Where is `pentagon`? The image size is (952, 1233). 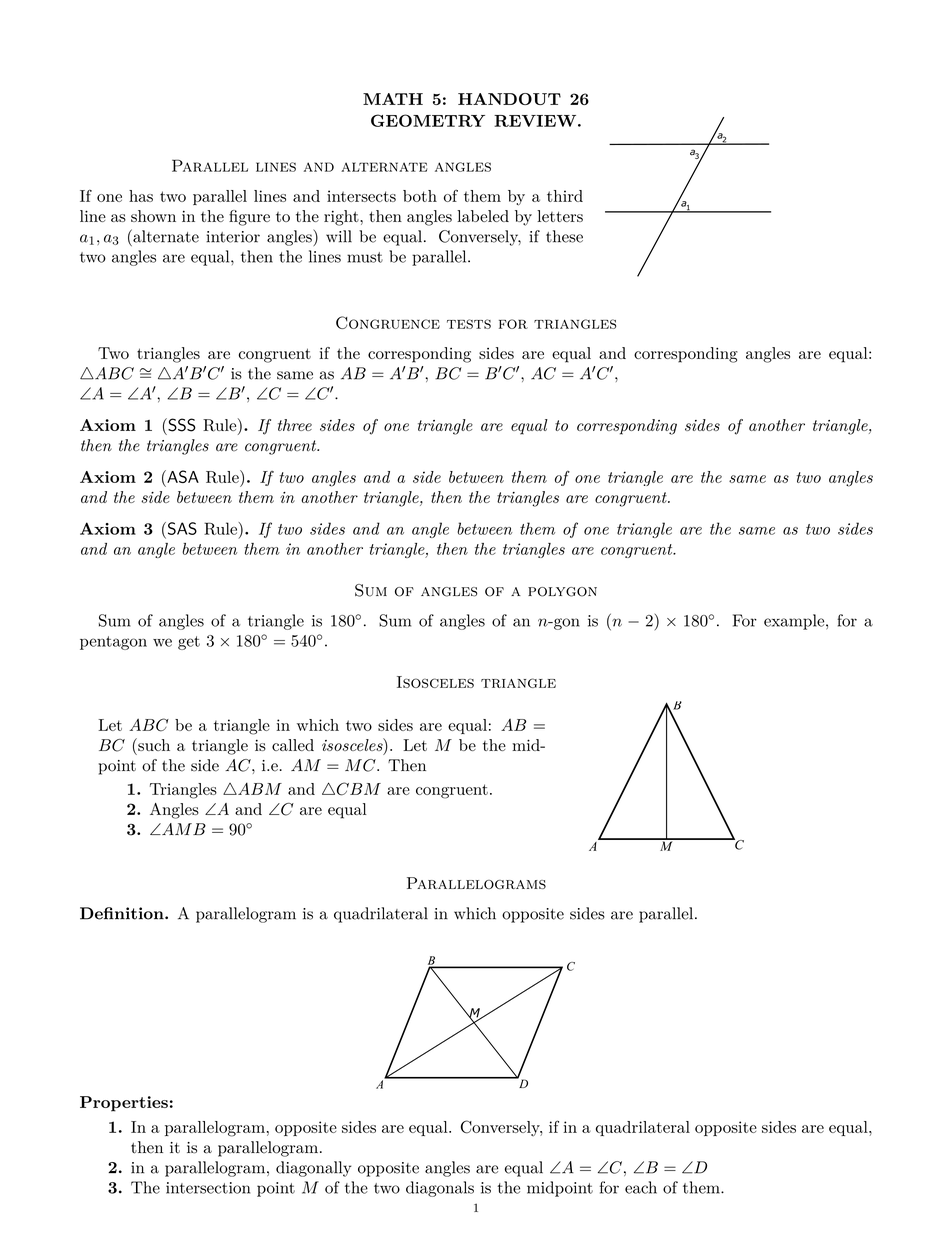 pentagon is located at coordinates (113, 643).
